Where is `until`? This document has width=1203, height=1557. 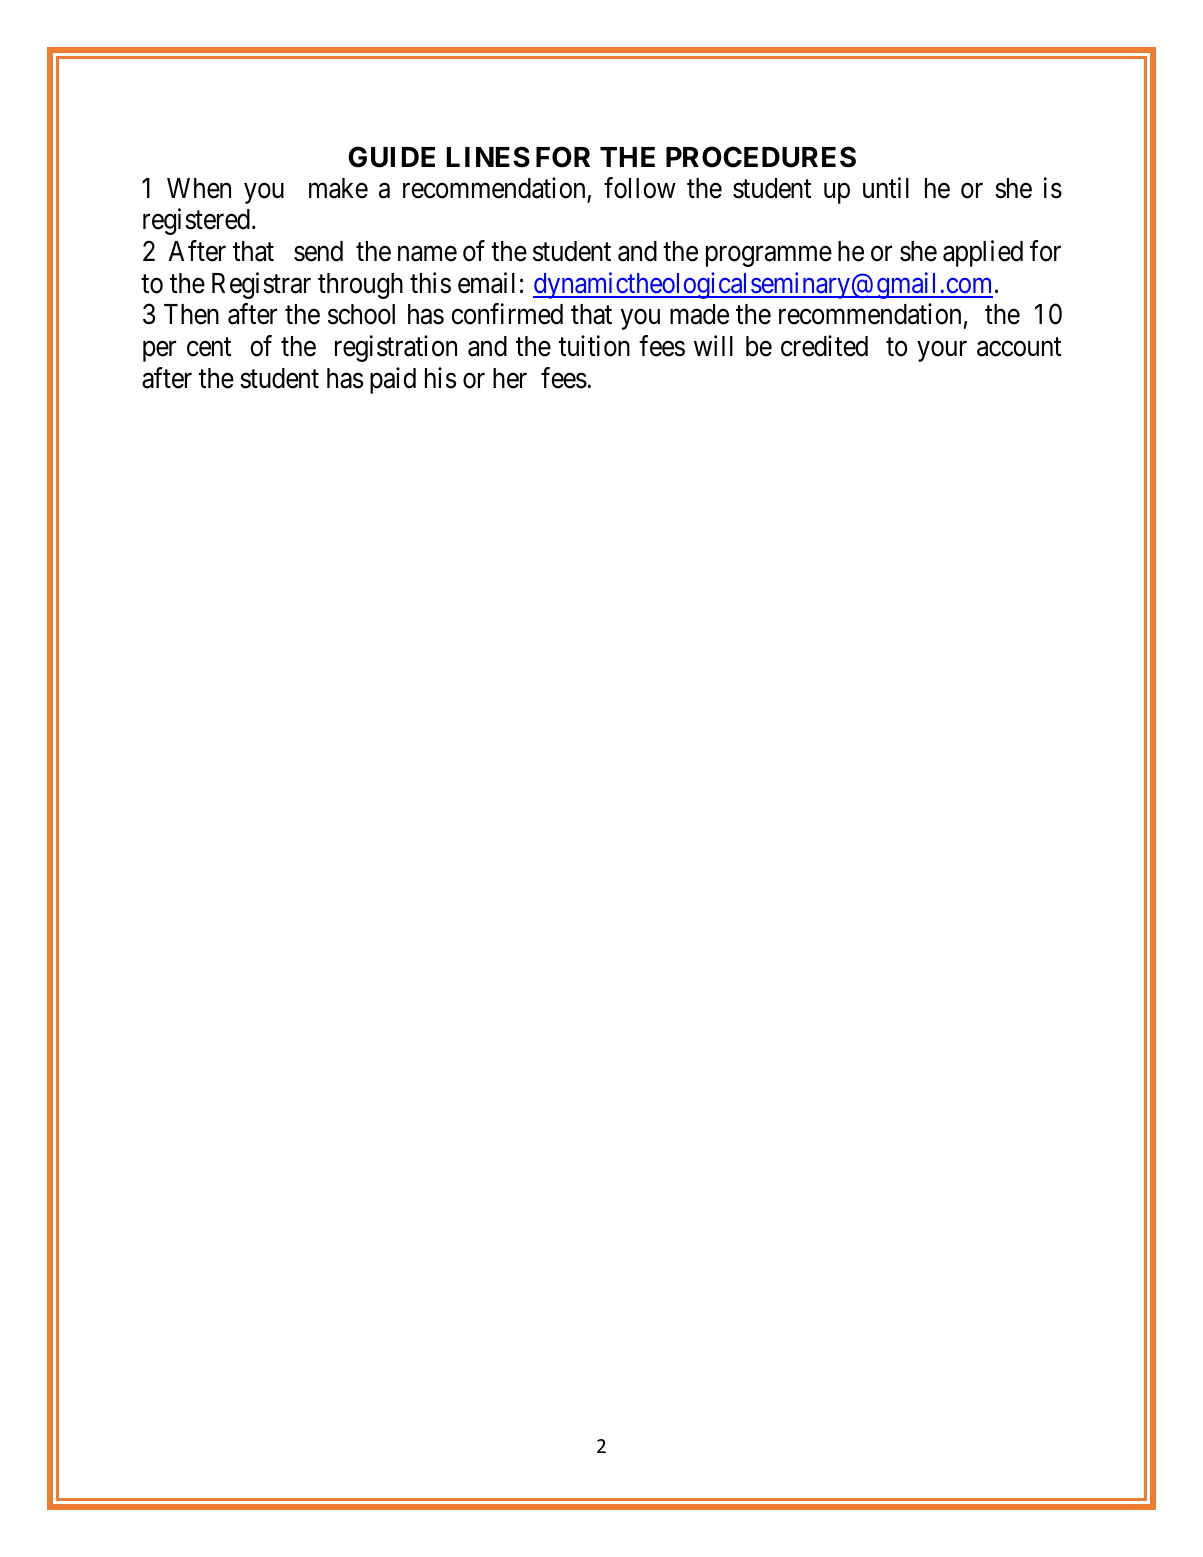
until is located at coordinates (886, 187).
